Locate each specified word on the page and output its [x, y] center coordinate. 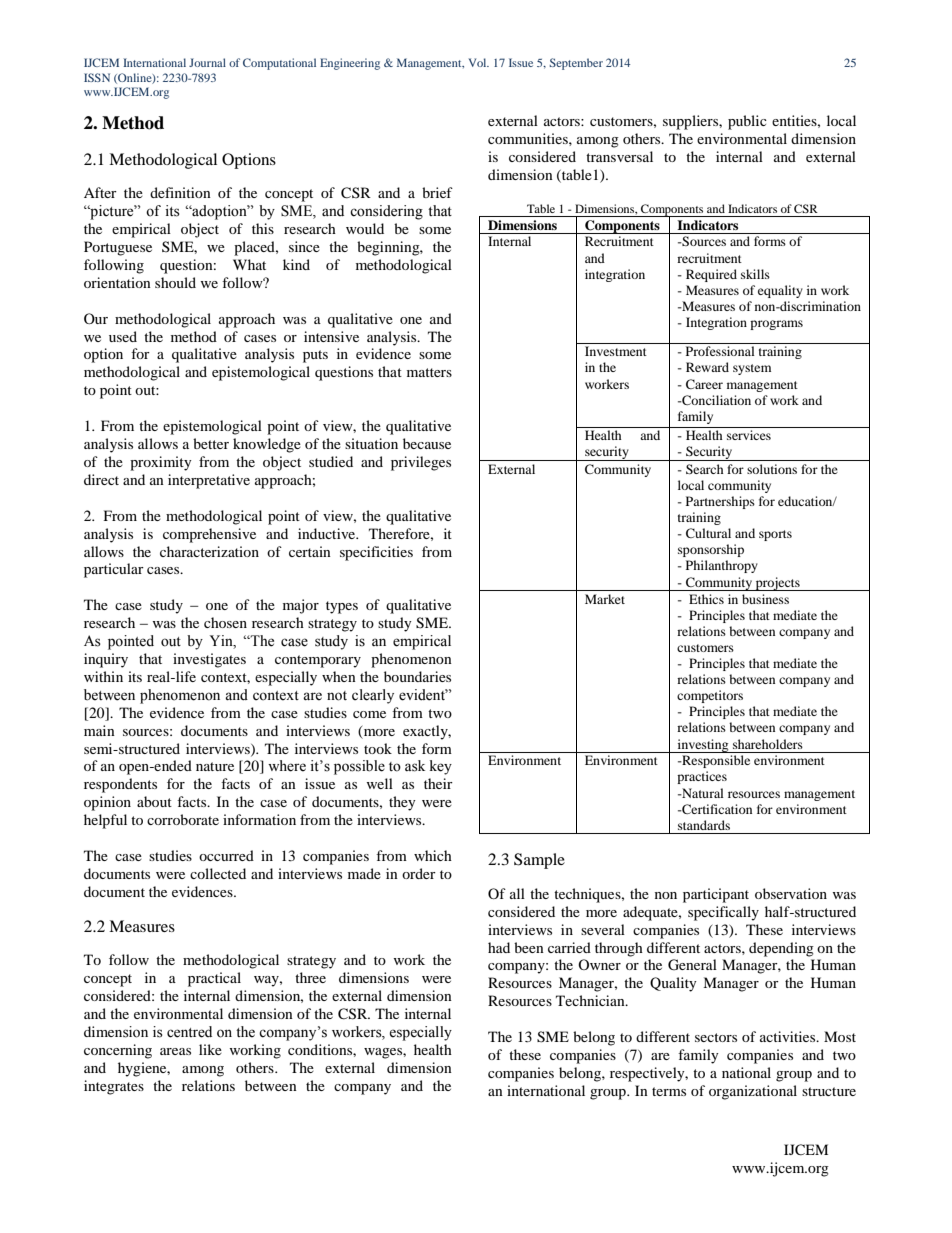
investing [703, 746]
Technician [591, 1000]
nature [215, 766]
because [427, 443]
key [441, 767]
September [576, 64]
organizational [753, 1092]
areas [175, 1051]
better [211, 443]
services [749, 435]
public [747, 122]
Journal [207, 62]
